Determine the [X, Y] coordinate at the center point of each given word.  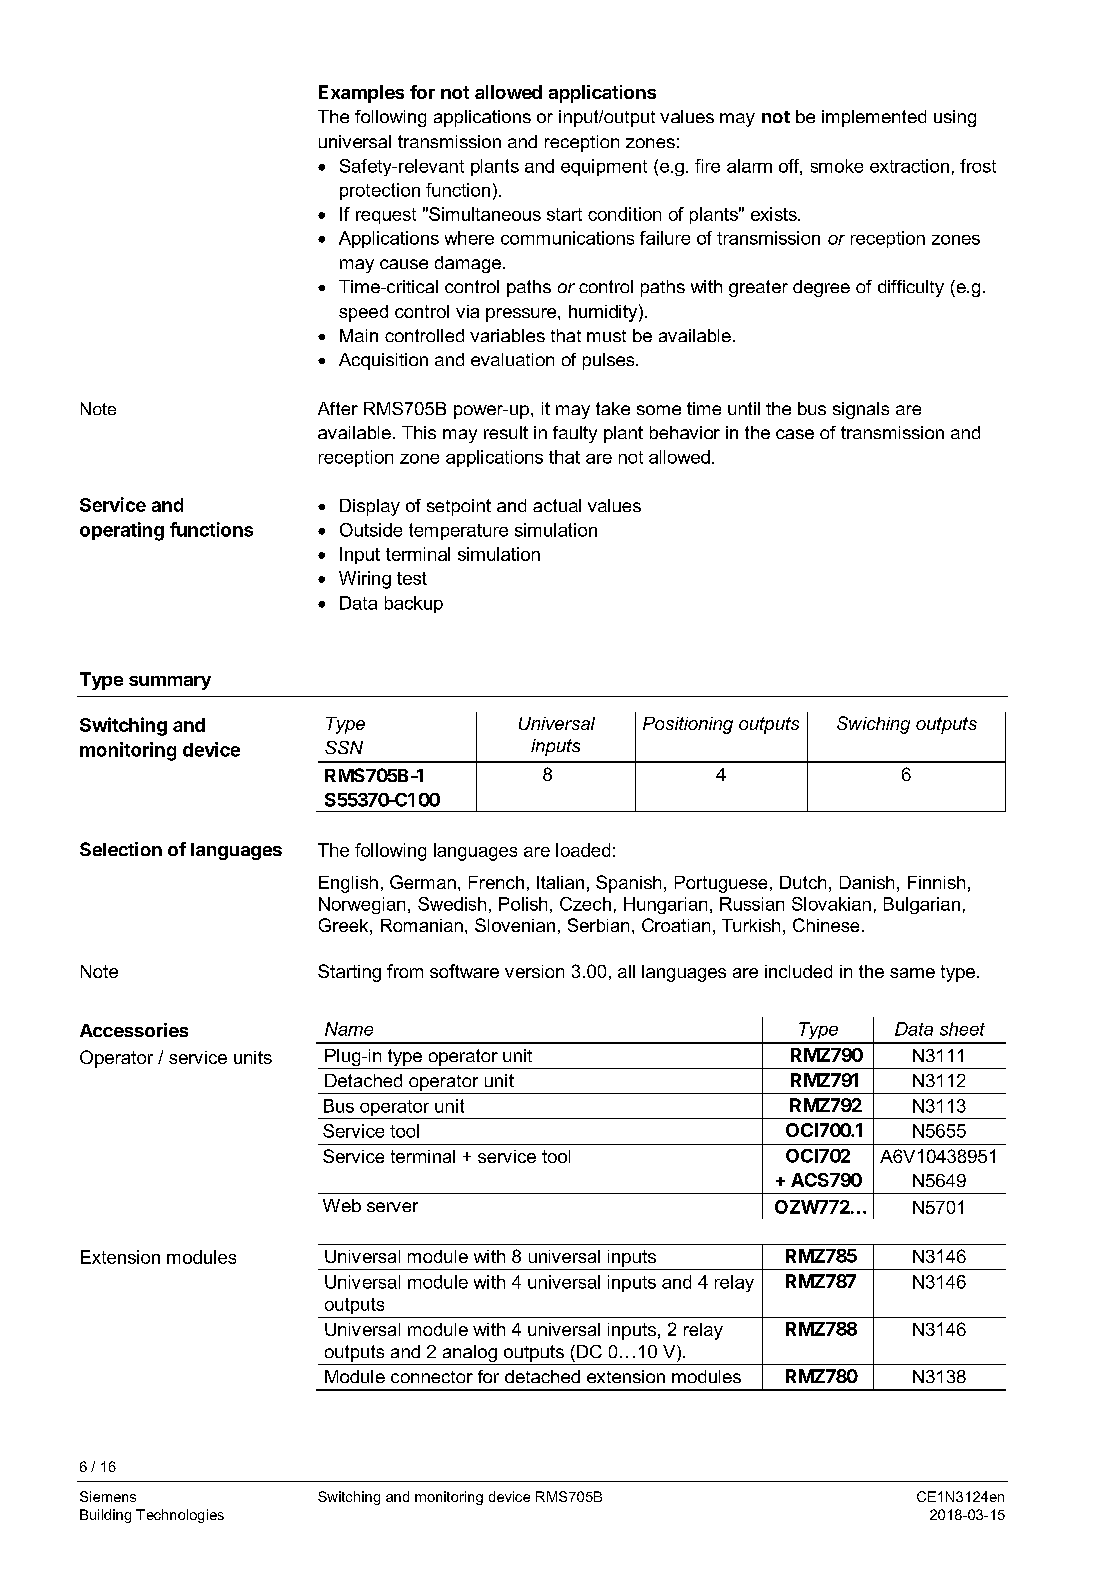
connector [432, 1377]
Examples [361, 94]
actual [557, 505]
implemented [874, 118]
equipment [604, 167]
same [912, 973]
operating [122, 531]
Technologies [180, 1516]
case [795, 434]
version [534, 971]
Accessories [134, 1030]
